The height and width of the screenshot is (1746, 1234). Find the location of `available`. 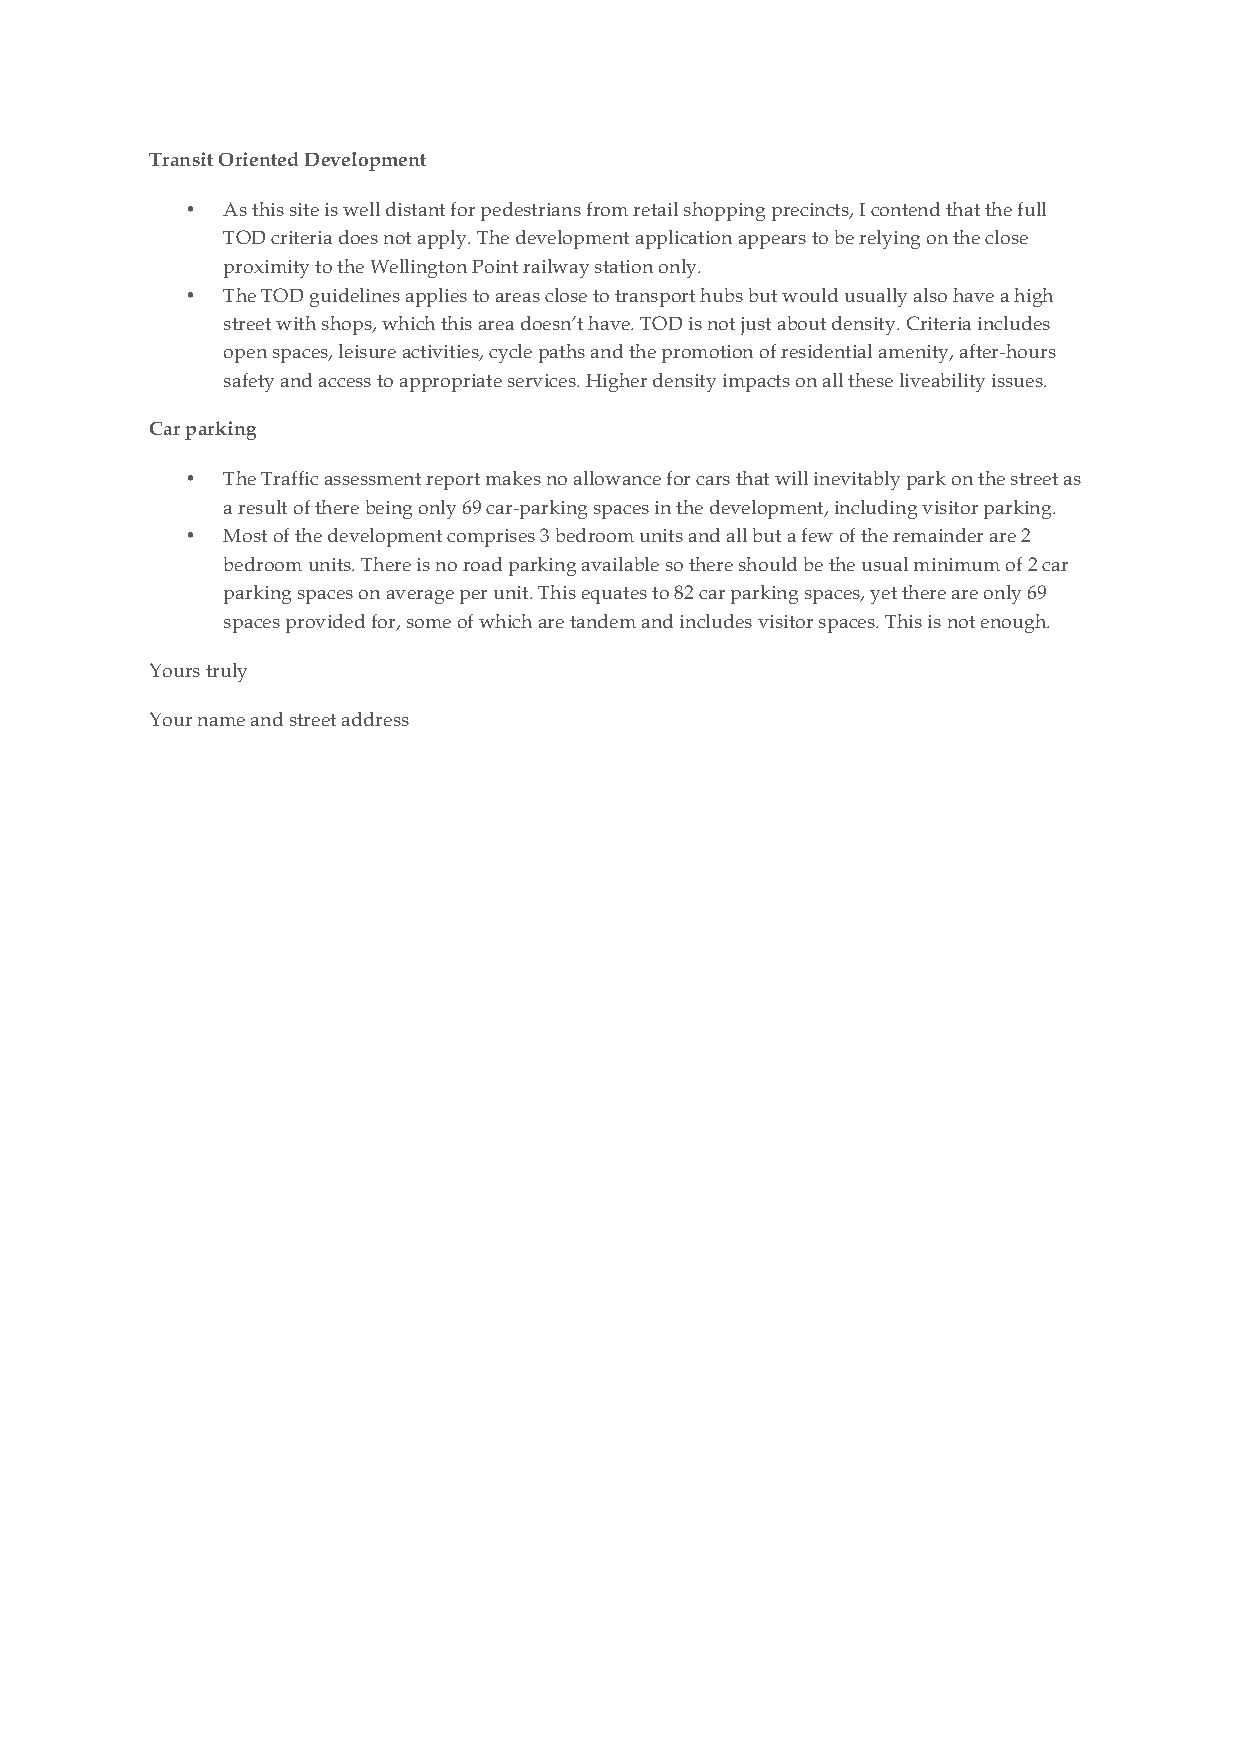

available is located at coordinates (620, 564).
